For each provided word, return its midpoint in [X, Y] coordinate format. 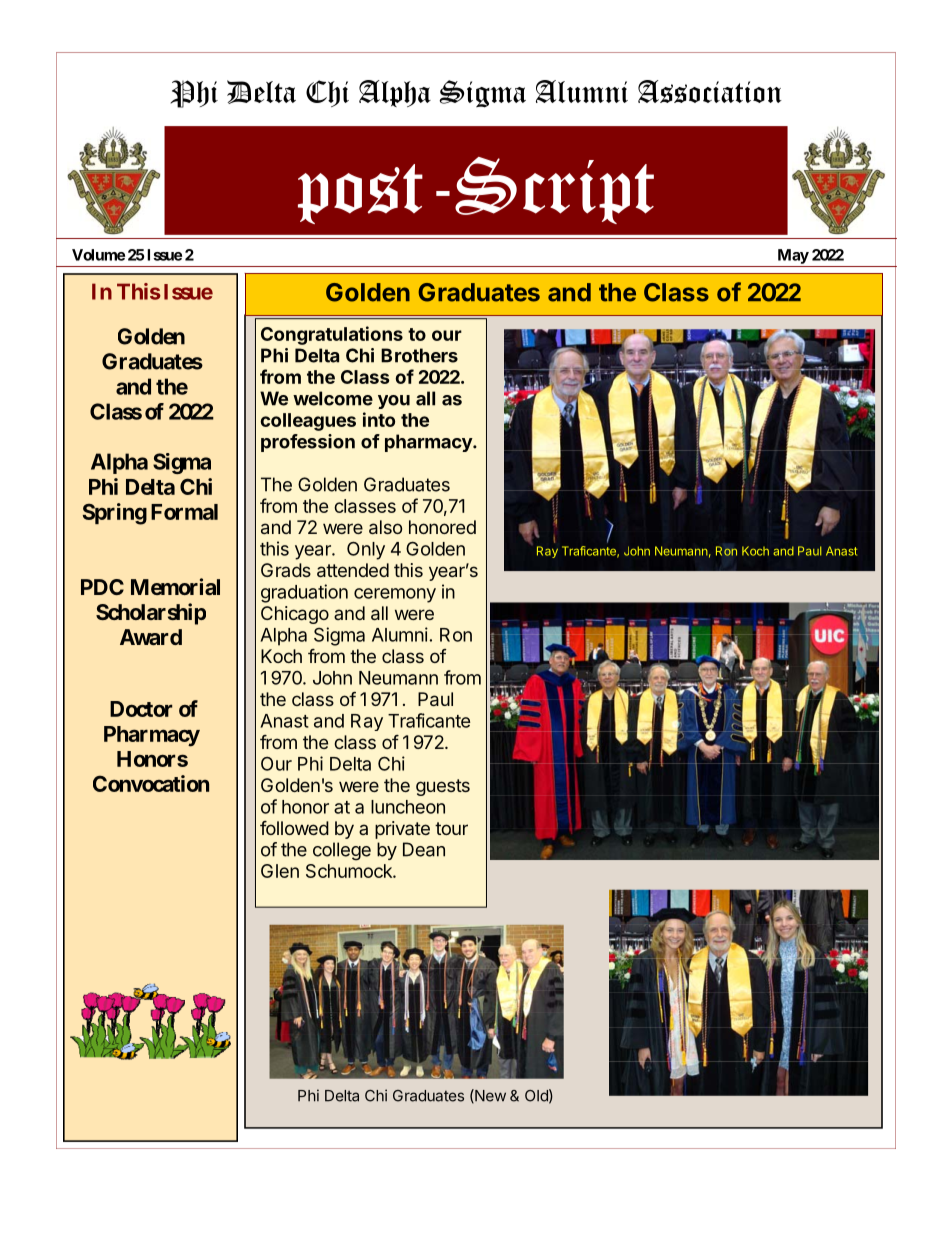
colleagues [308, 422]
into [379, 419]
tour [451, 828]
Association [710, 91]
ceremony [395, 595]
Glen [280, 871]
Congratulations [332, 335]
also [385, 527]
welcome [333, 398]
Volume [98, 255]
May [793, 256]
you [394, 402]
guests [443, 787]
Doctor [141, 709]
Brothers [419, 355]
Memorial [175, 586]
